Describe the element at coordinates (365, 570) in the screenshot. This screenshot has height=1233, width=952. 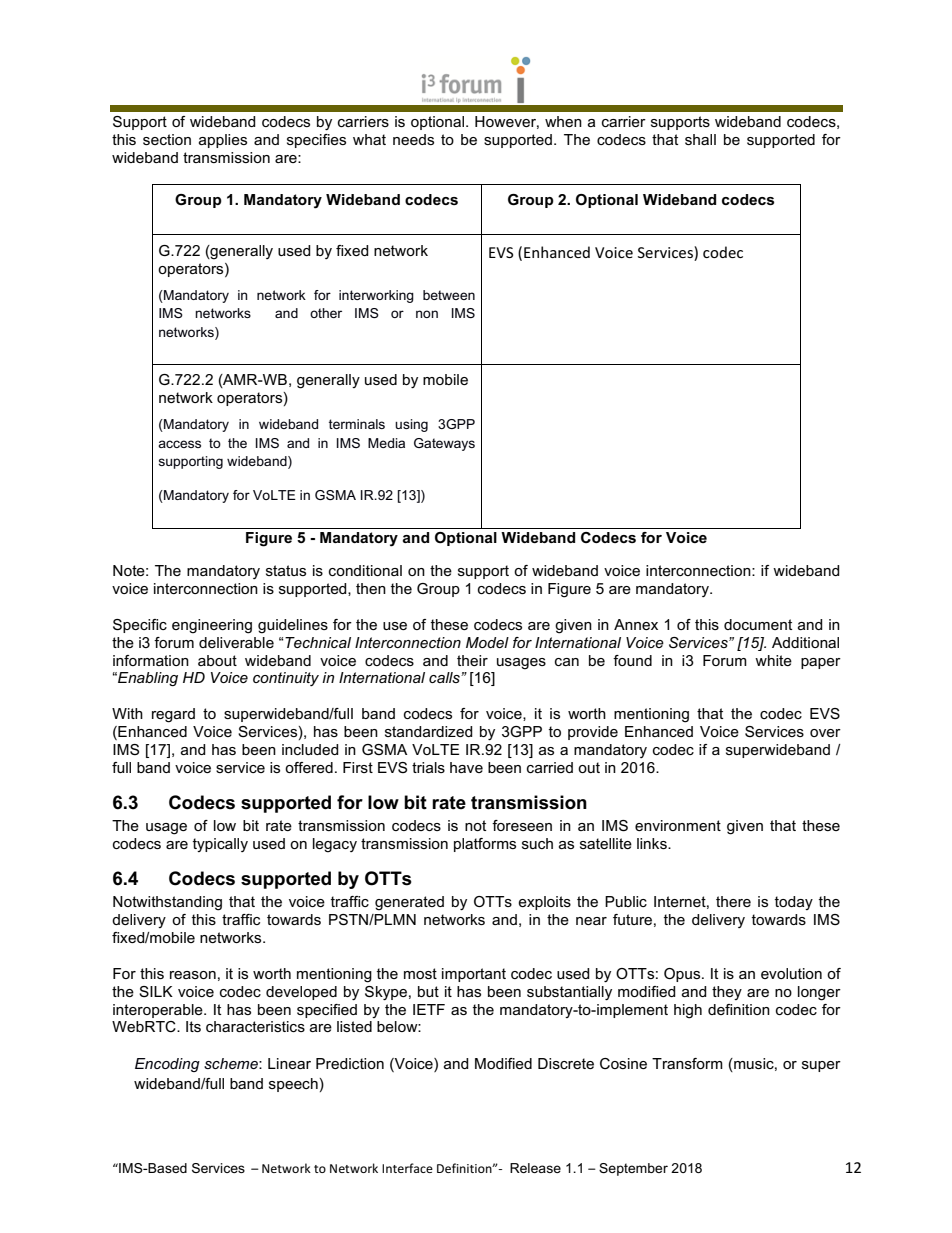
I see `conditional` at that location.
